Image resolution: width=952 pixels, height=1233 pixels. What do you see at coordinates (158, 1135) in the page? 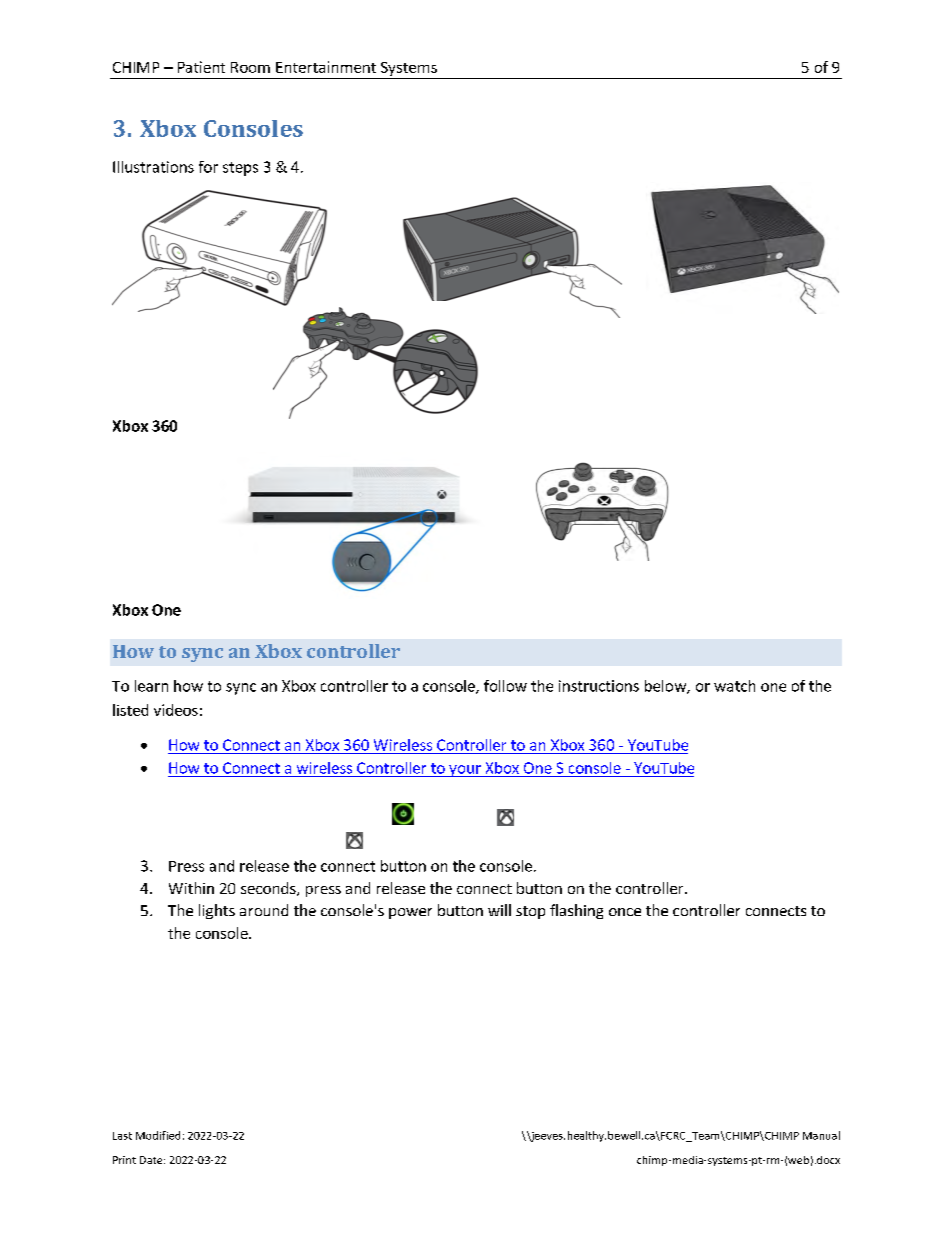
I see `Modified` at bounding box center [158, 1135].
